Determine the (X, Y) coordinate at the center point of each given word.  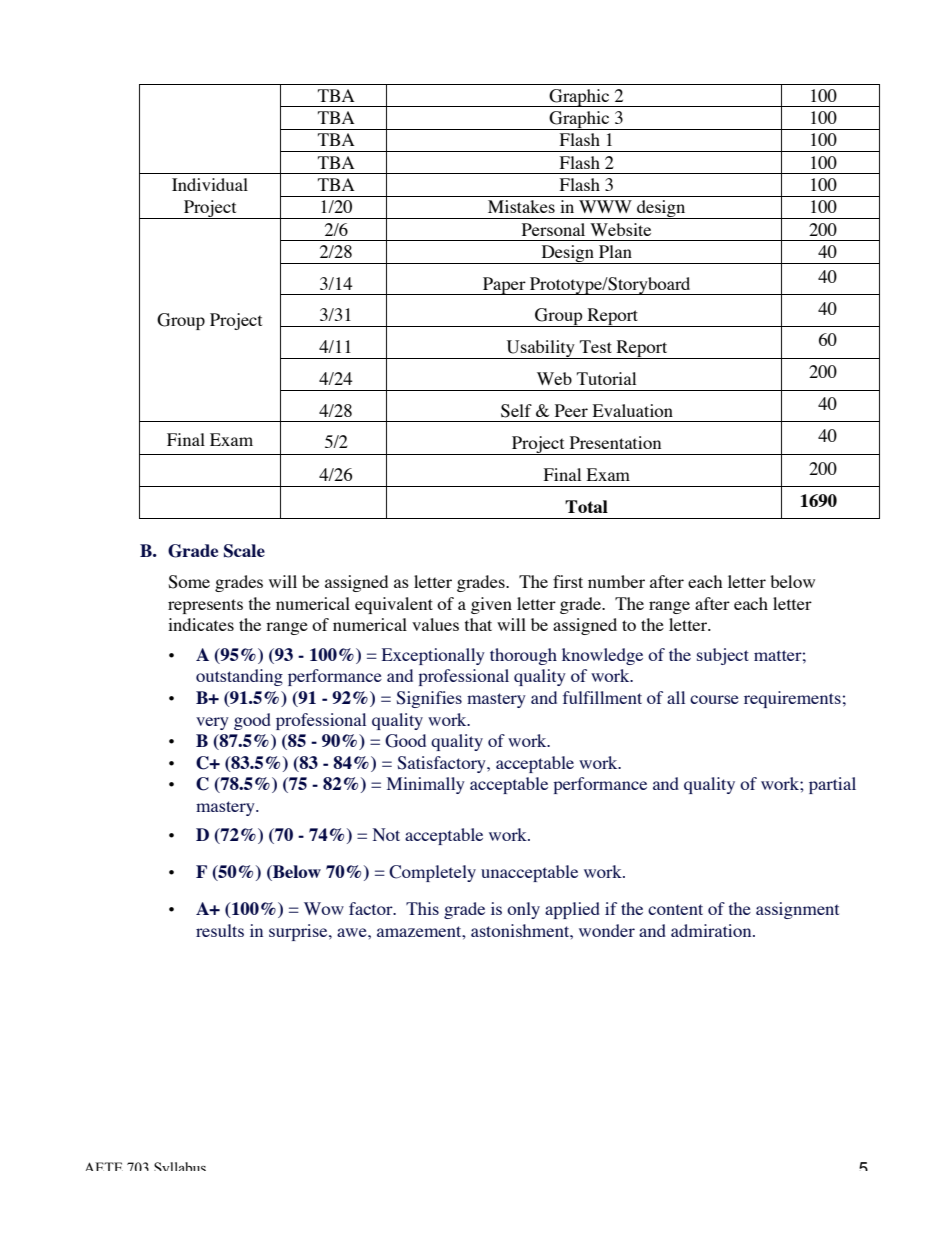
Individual (210, 184)
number (616, 581)
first (568, 581)
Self (516, 411)
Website (620, 229)
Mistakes (521, 206)
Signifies (429, 699)
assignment (797, 910)
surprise (299, 932)
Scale (244, 551)
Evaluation (633, 410)
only (523, 910)
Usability (540, 349)
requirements (792, 699)
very (212, 723)
